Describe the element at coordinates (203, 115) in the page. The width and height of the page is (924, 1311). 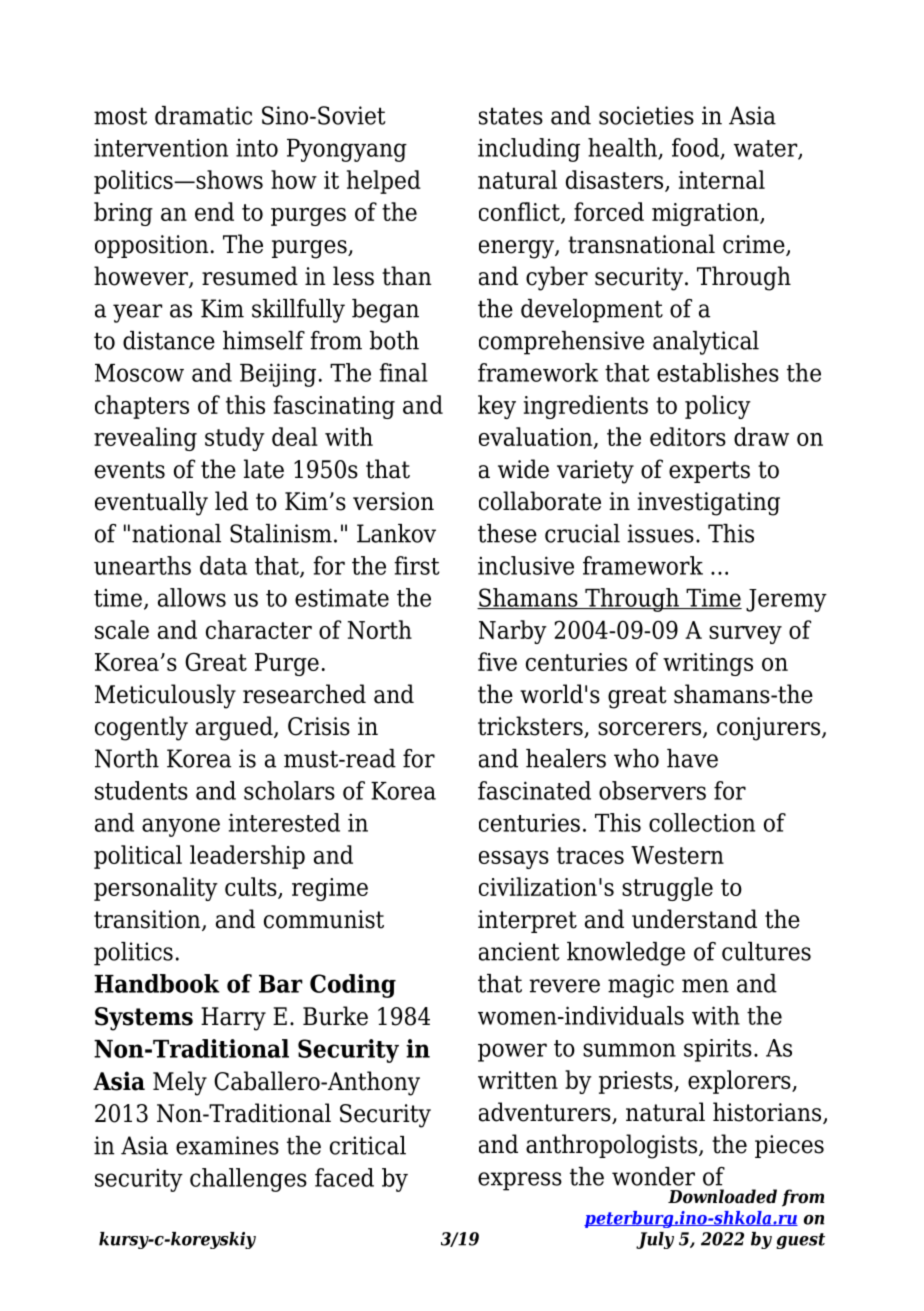
I see `dramatic` at that location.
